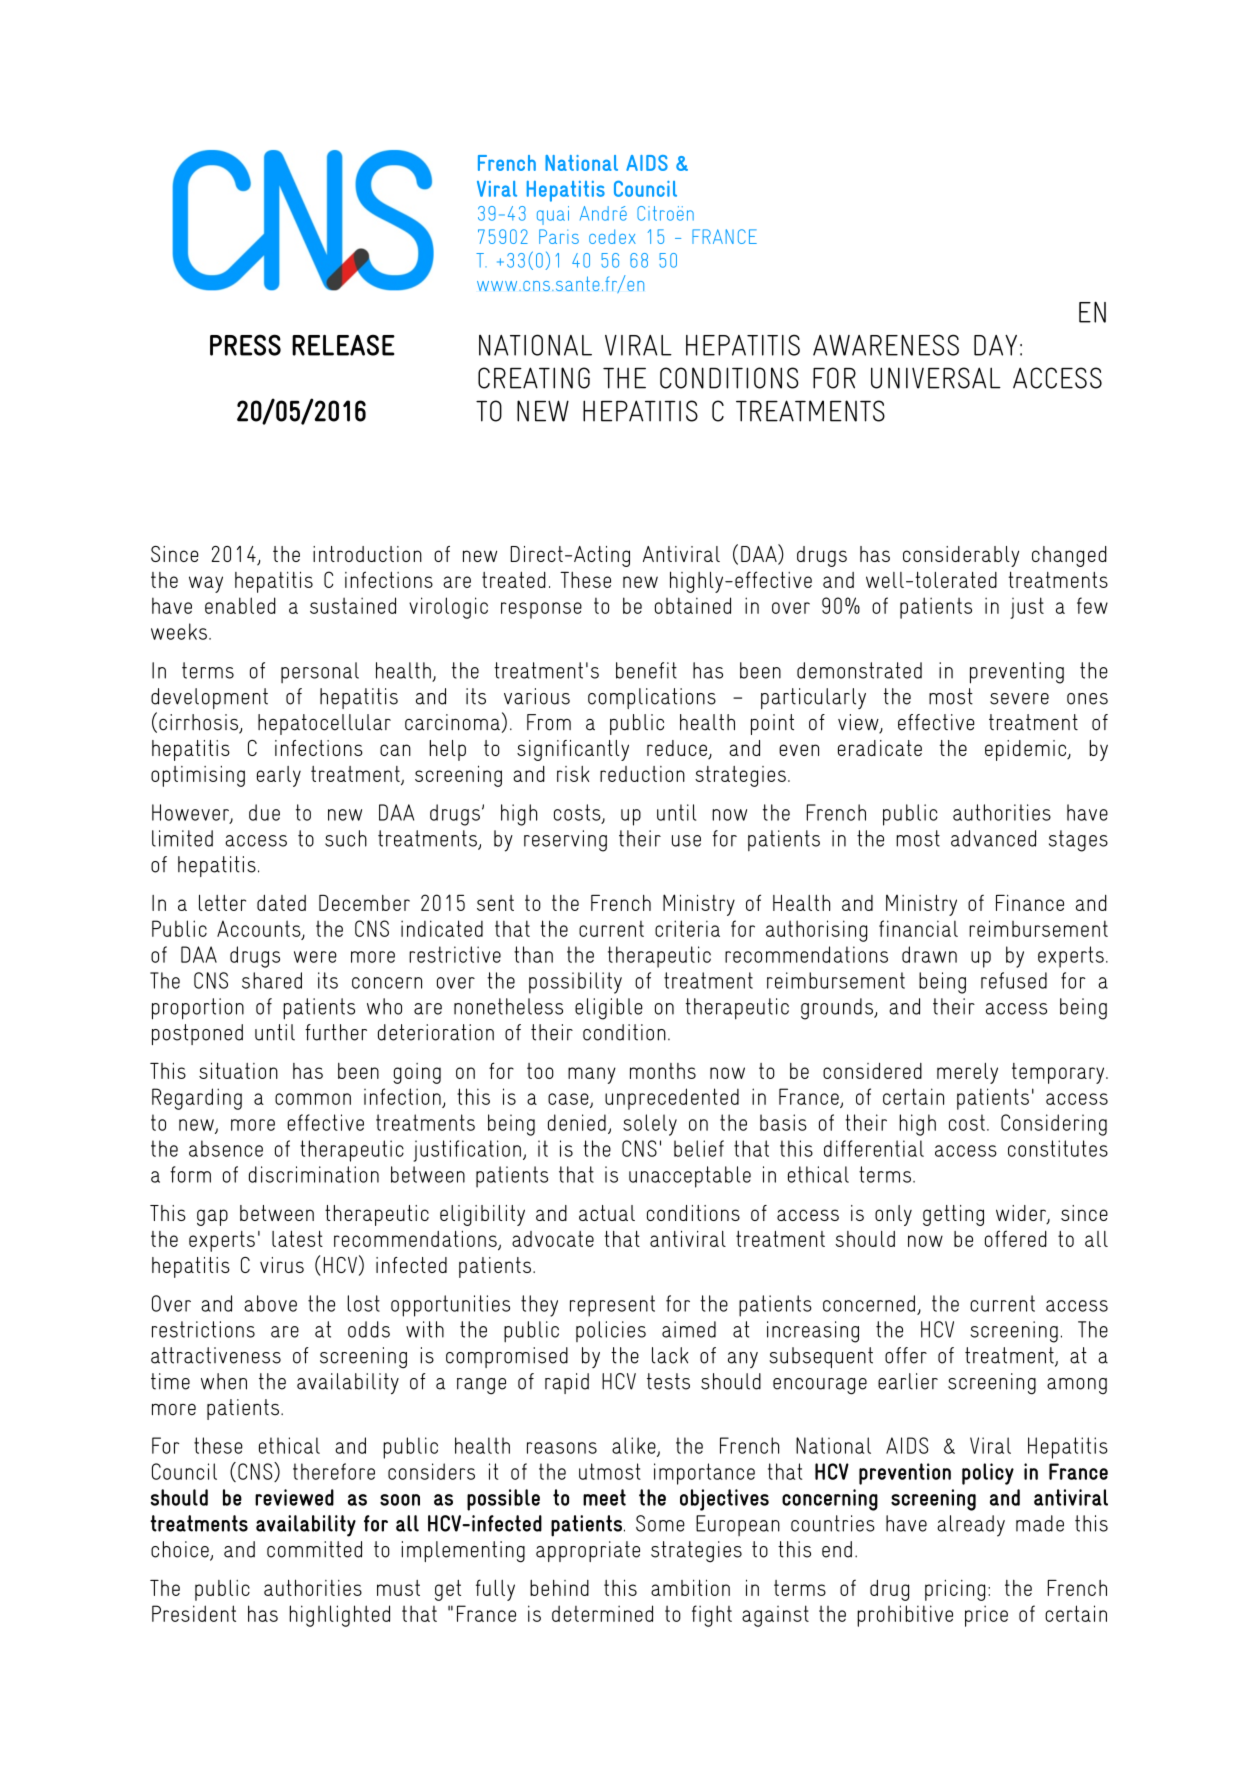 This page has height=1781, width=1258. I want to click on PRESS, so click(245, 345).
